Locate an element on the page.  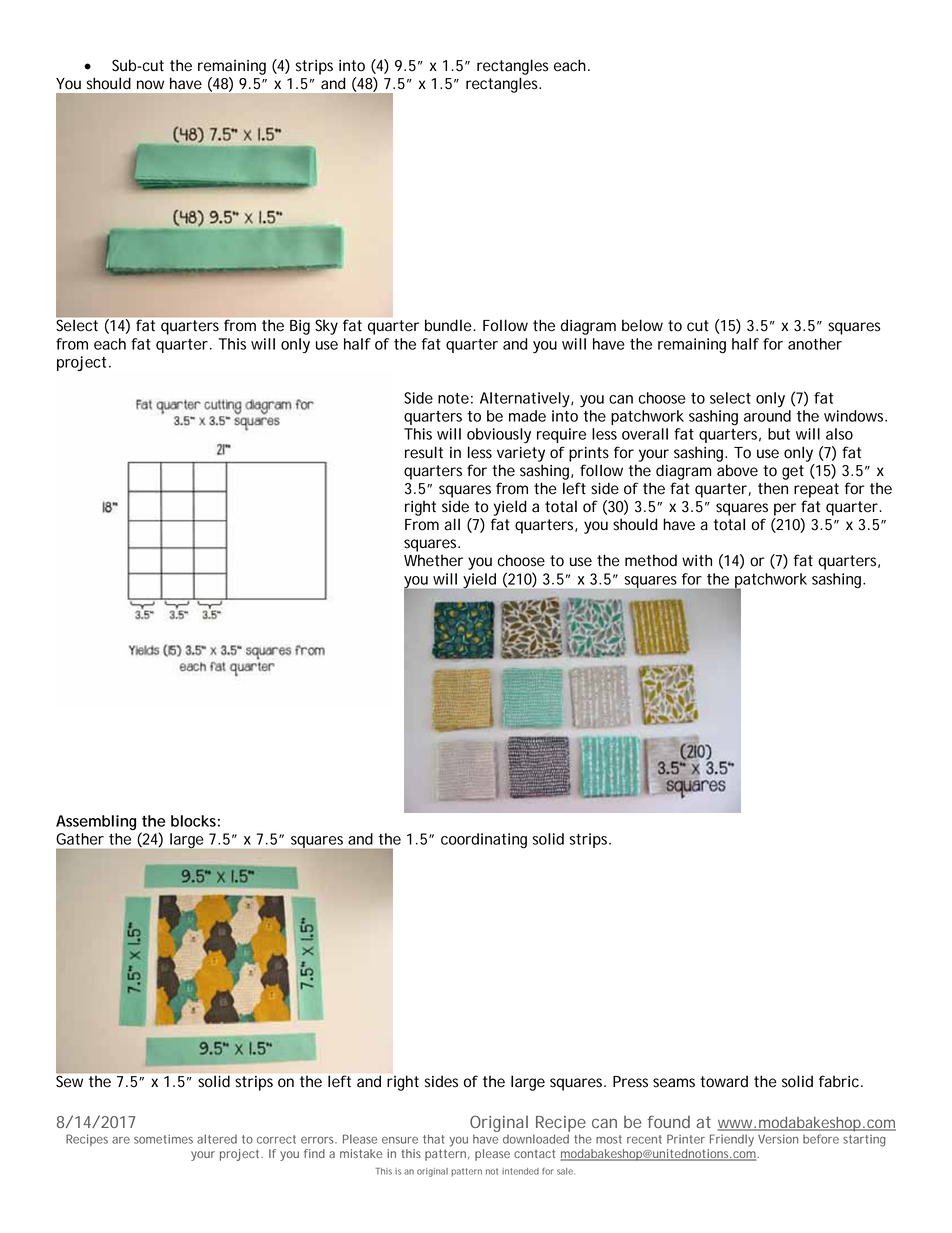
now is located at coordinates (150, 85).
